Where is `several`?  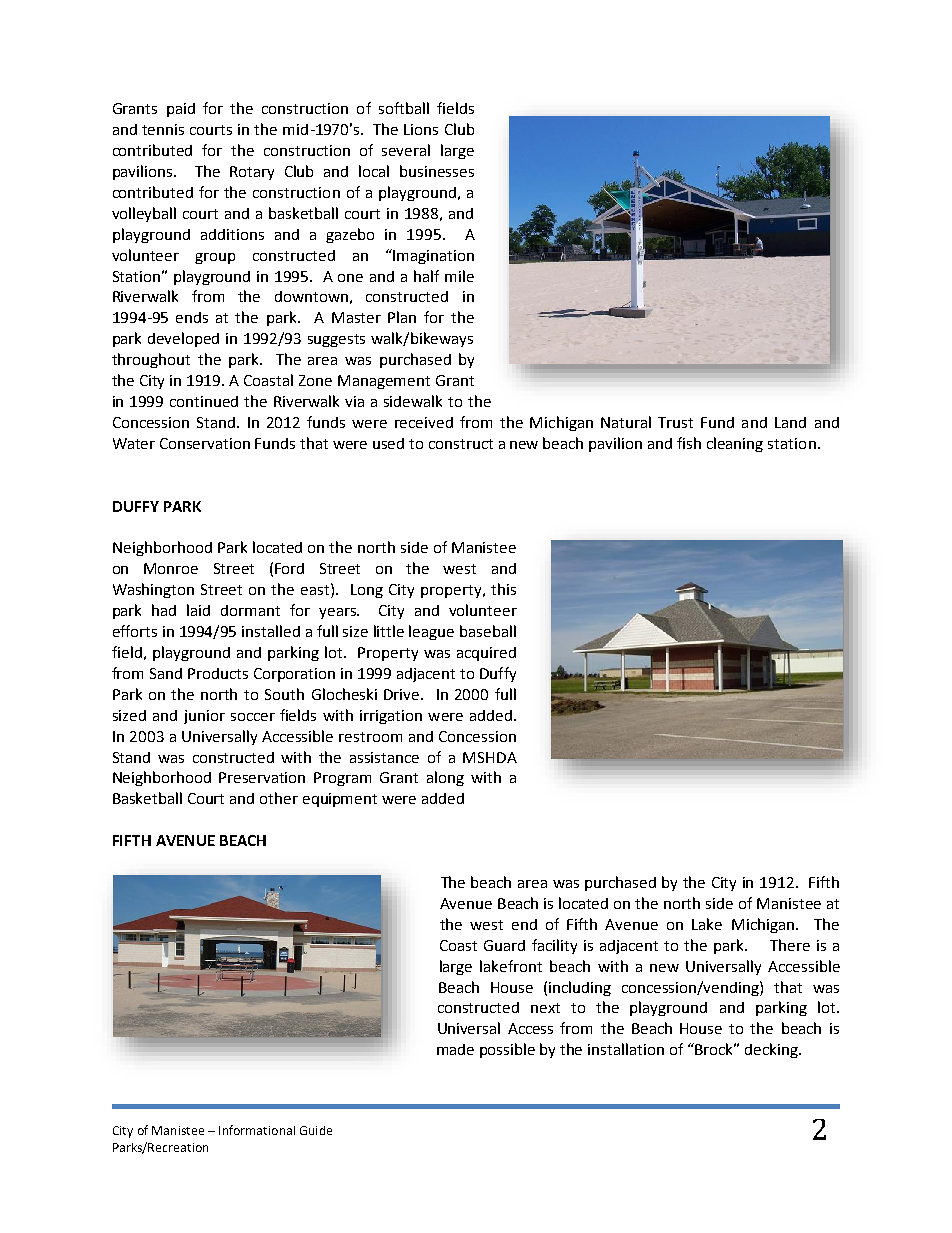 several is located at coordinates (406, 150).
